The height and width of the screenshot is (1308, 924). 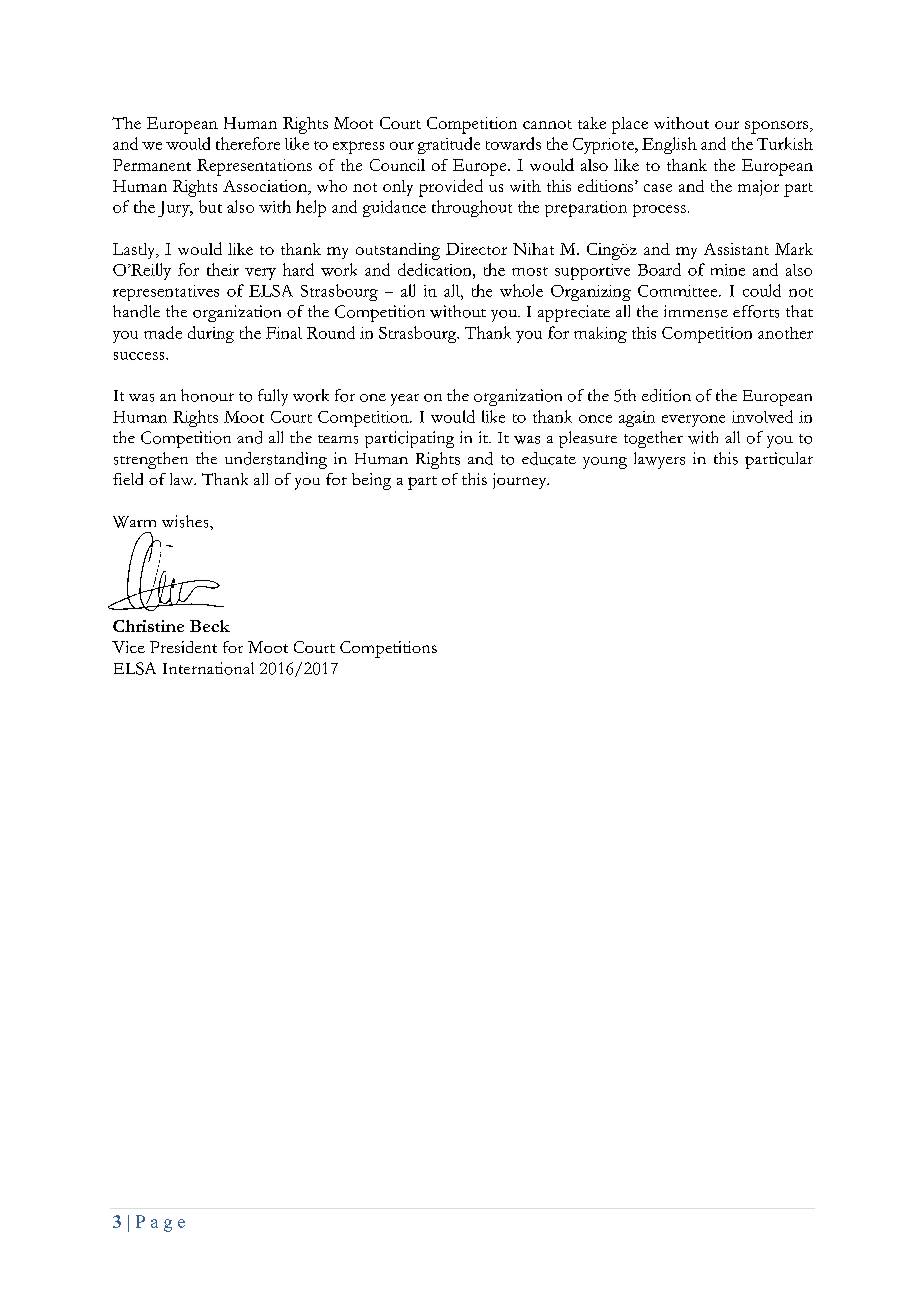 I want to click on young, so click(x=605, y=463).
